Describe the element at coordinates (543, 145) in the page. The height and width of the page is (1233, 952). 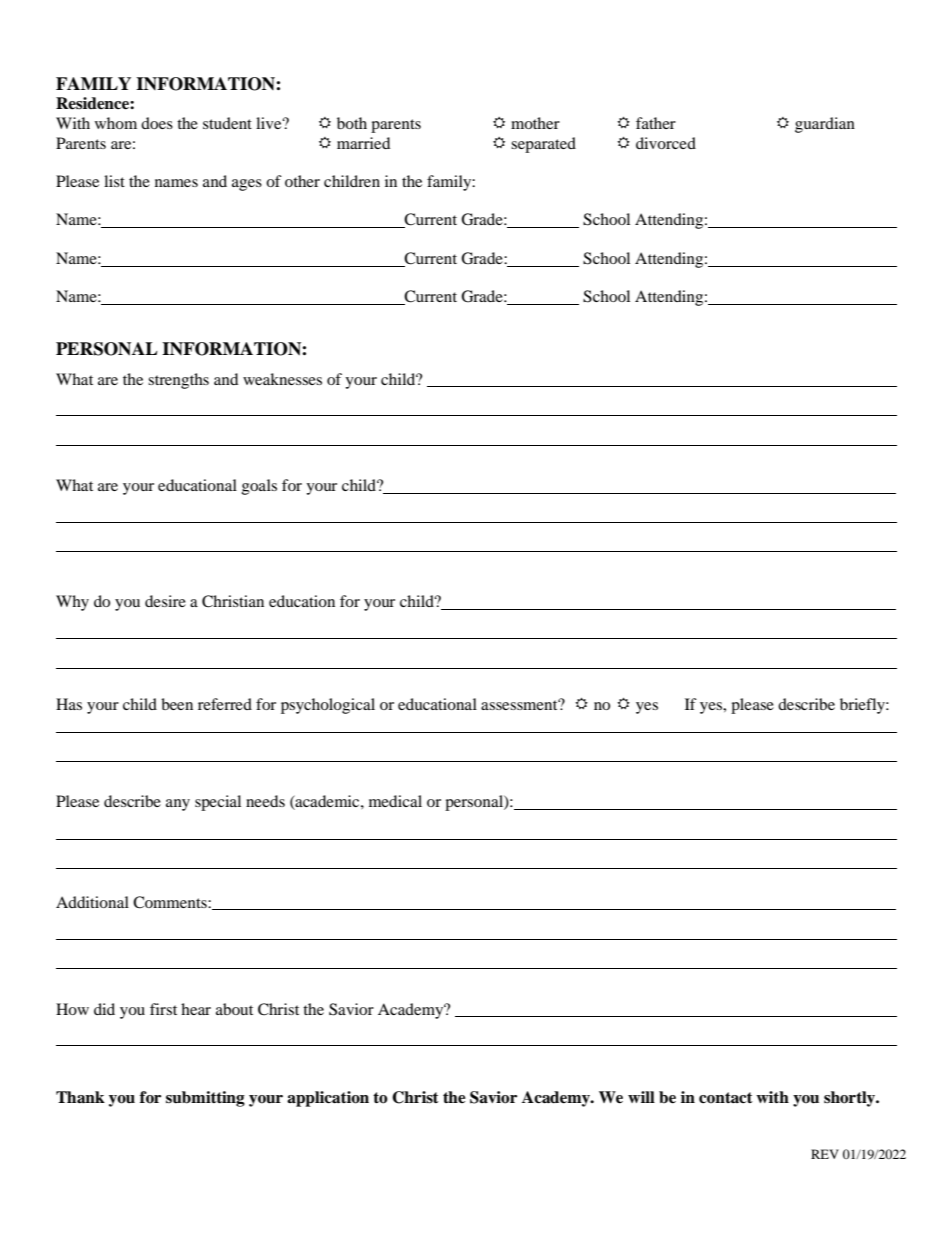
I see `separated` at that location.
